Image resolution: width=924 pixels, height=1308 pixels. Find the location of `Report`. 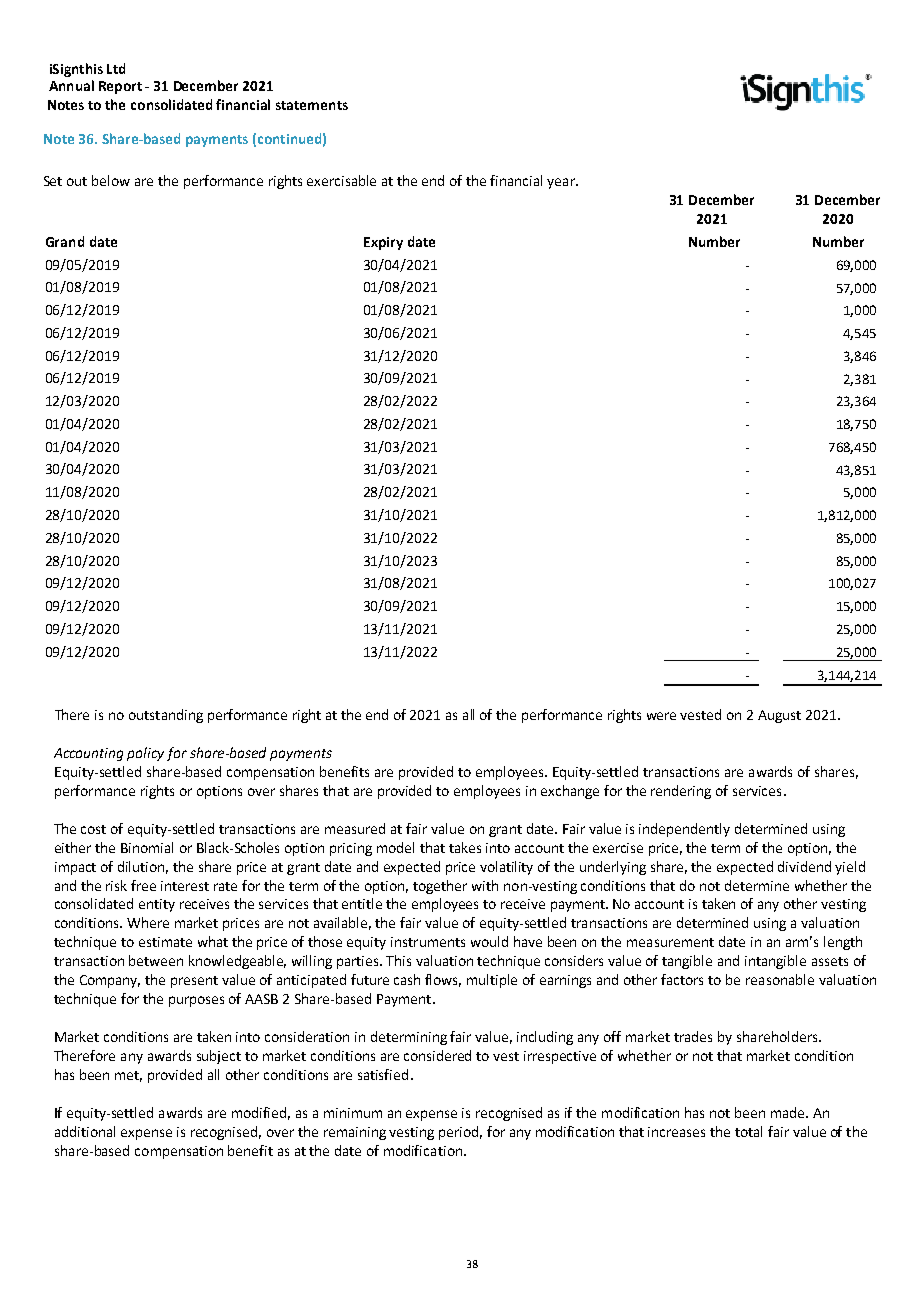

Report is located at coordinates (120, 87).
